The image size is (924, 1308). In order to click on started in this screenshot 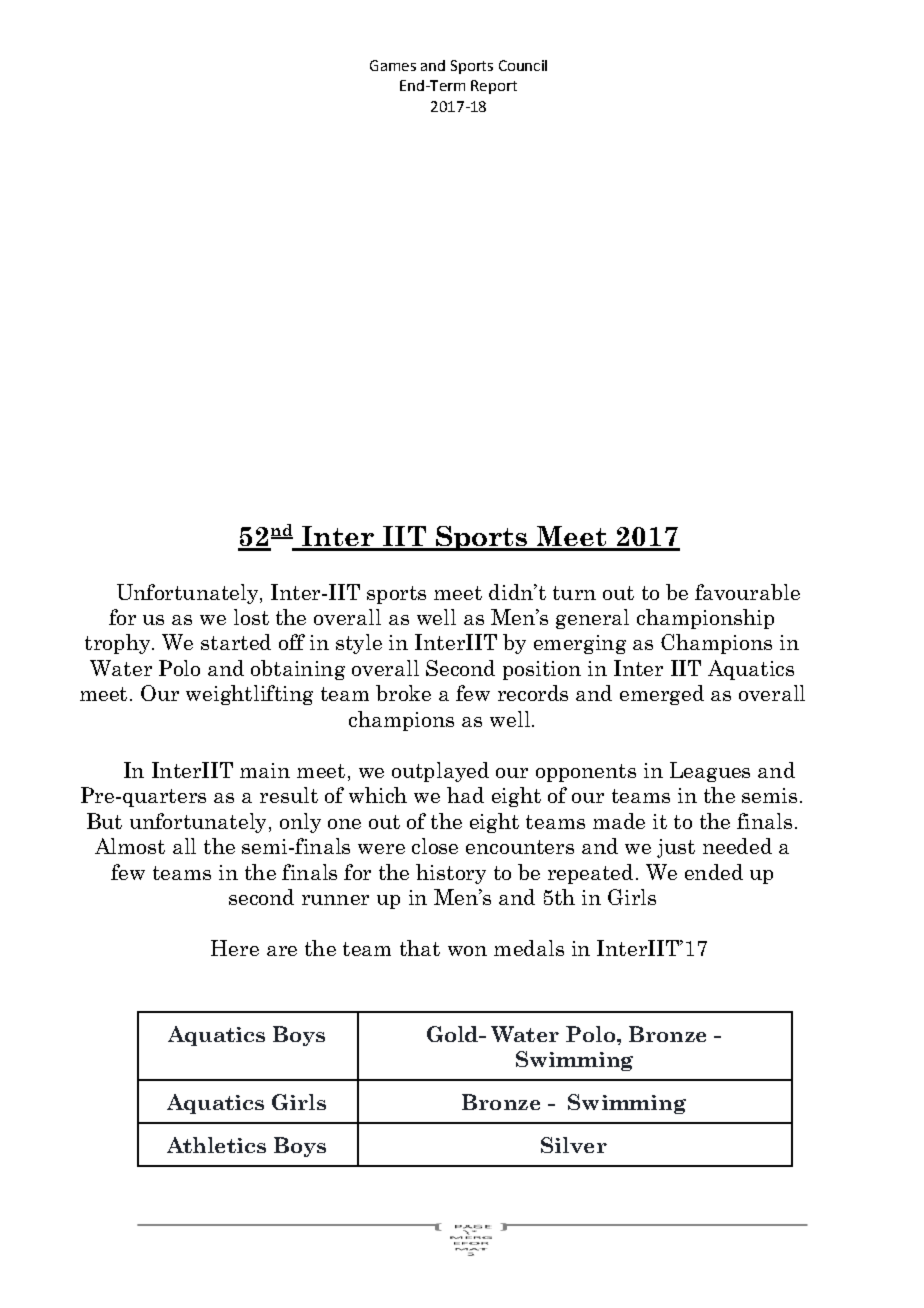, I will do `click(236, 642)`.
